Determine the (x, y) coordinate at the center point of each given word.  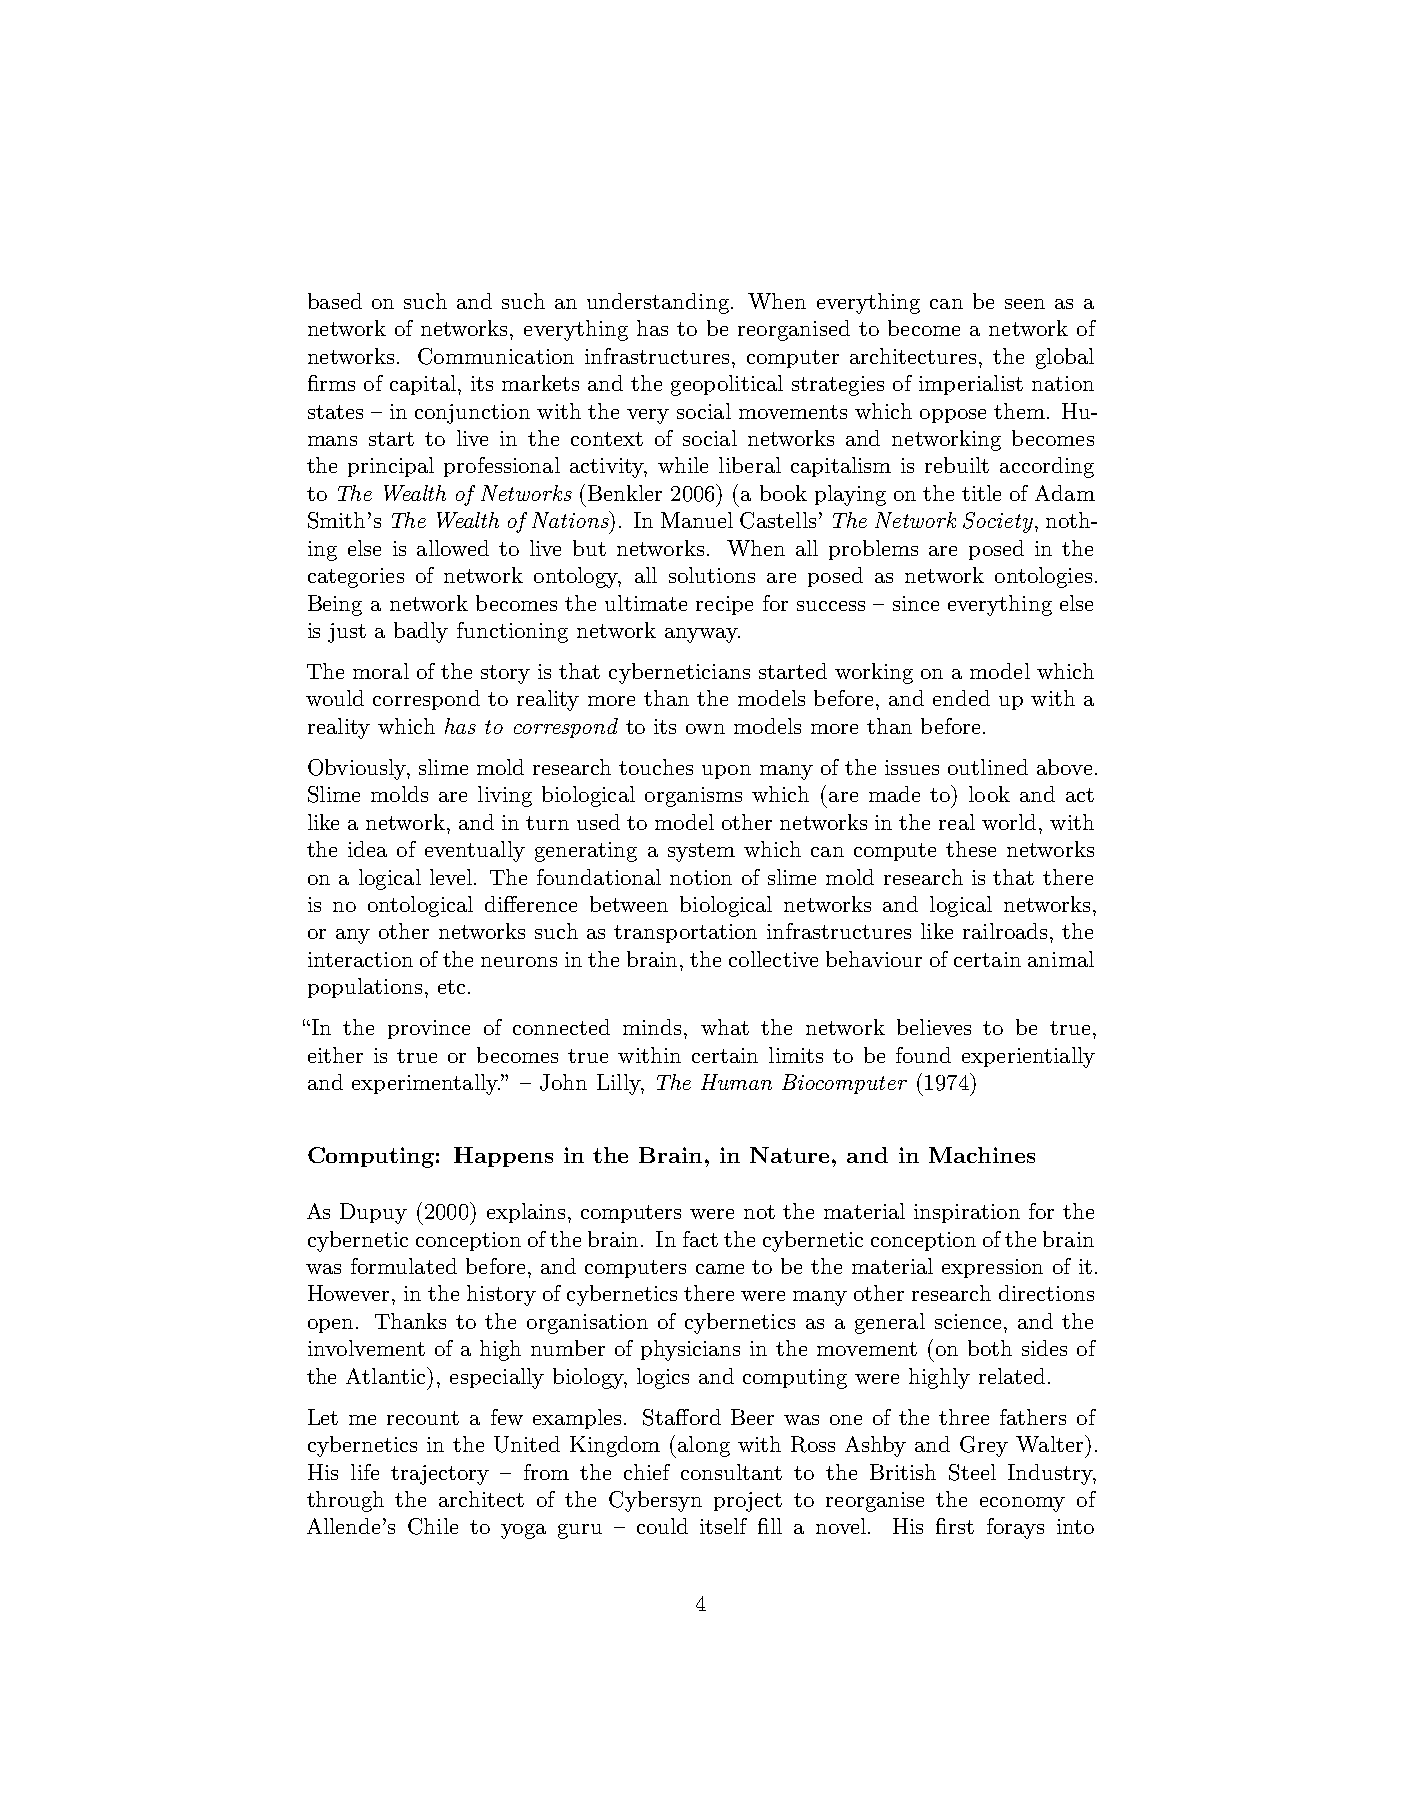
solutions (712, 575)
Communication (496, 356)
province (429, 1029)
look (989, 794)
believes (934, 1027)
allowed (453, 548)
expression (992, 1268)
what (725, 1027)
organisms (693, 797)
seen (1025, 304)
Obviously (358, 769)
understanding (658, 303)
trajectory (440, 1475)
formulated (404, 1266)
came (720, 1269)
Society (999, 522)
